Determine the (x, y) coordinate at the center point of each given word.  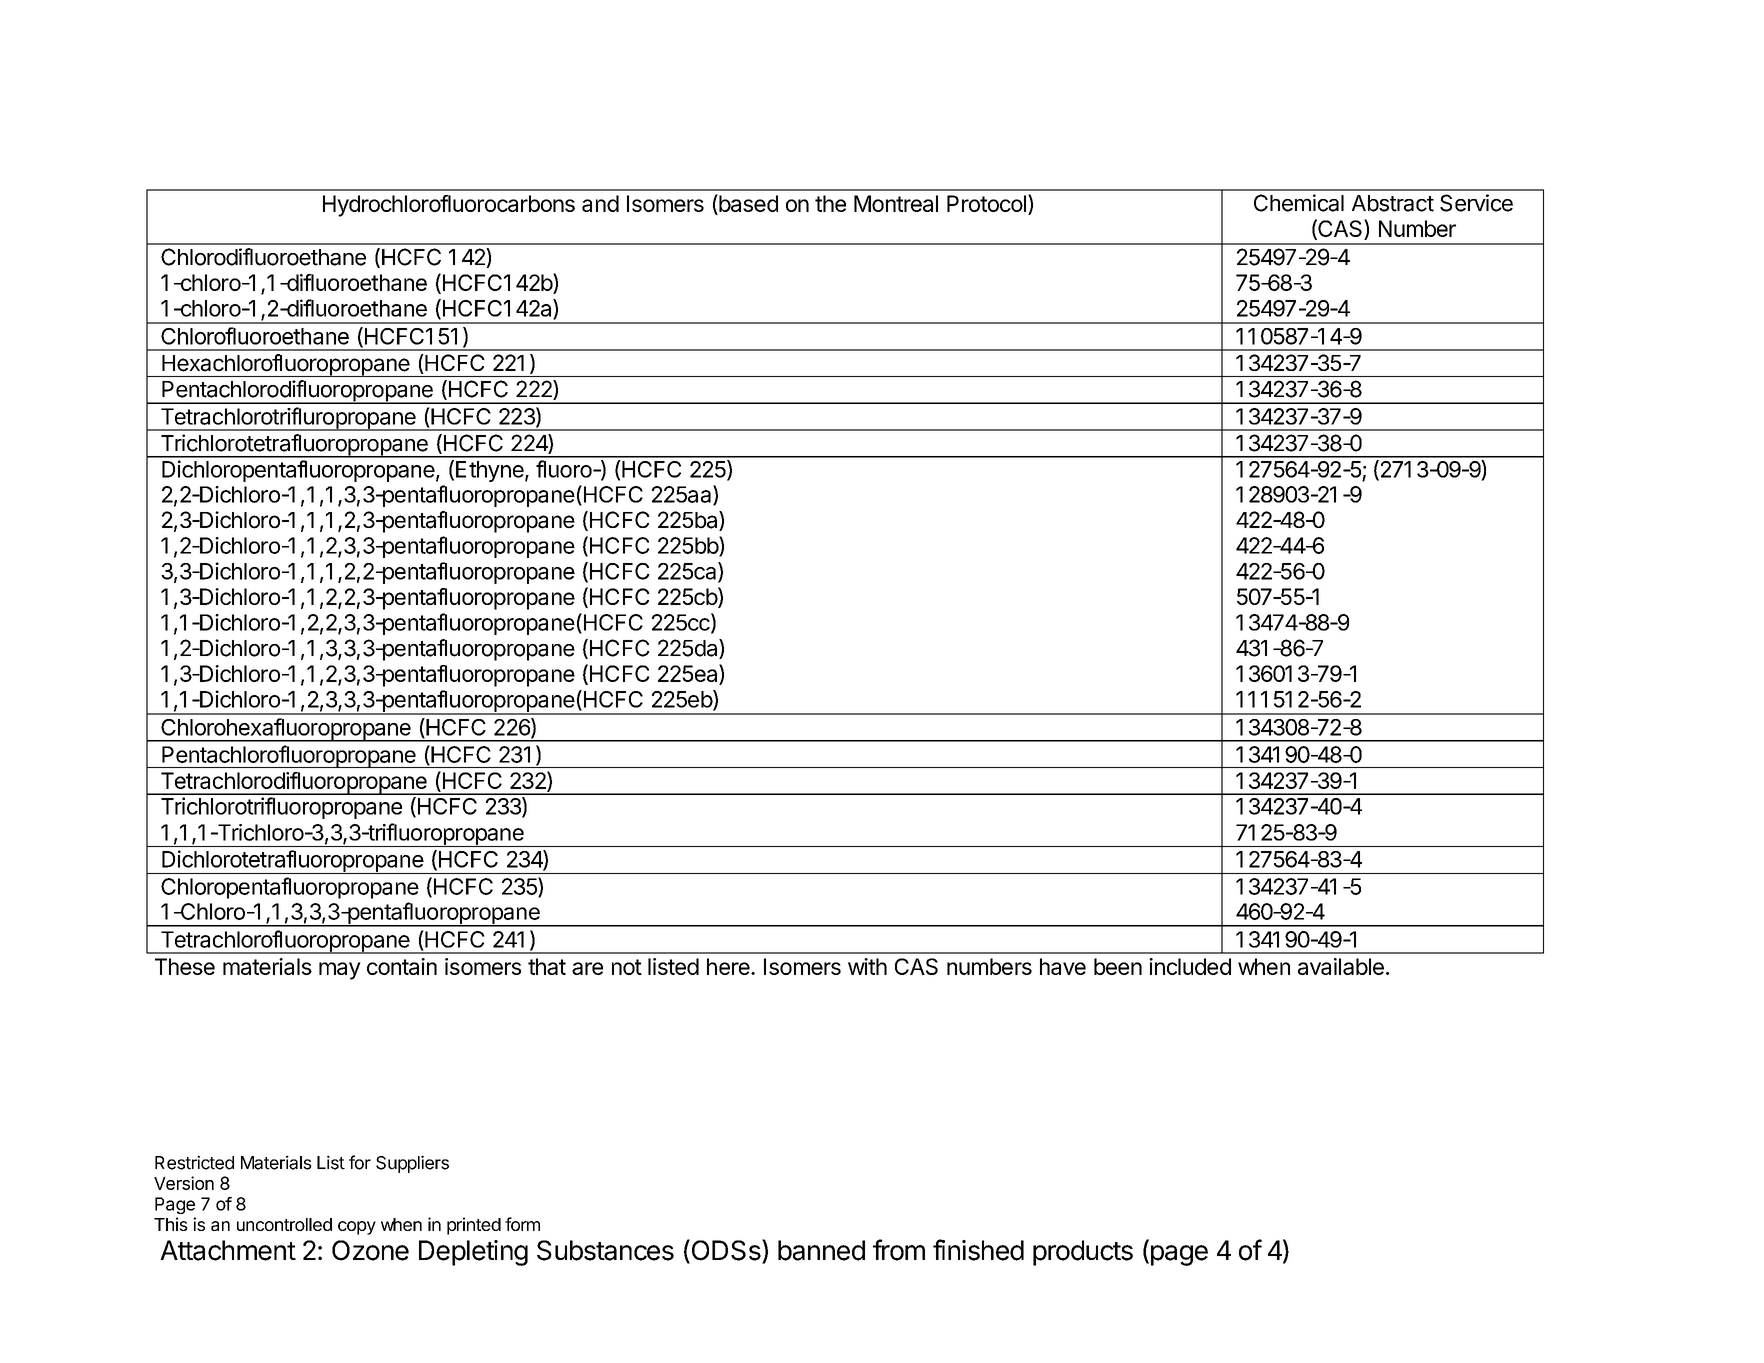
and (600, 203)
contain (402, 966)
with (867, 966)
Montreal (896, 203)
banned (821, 1250)
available (1341, 966)
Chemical (1299, 203)
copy (357, 1228)
